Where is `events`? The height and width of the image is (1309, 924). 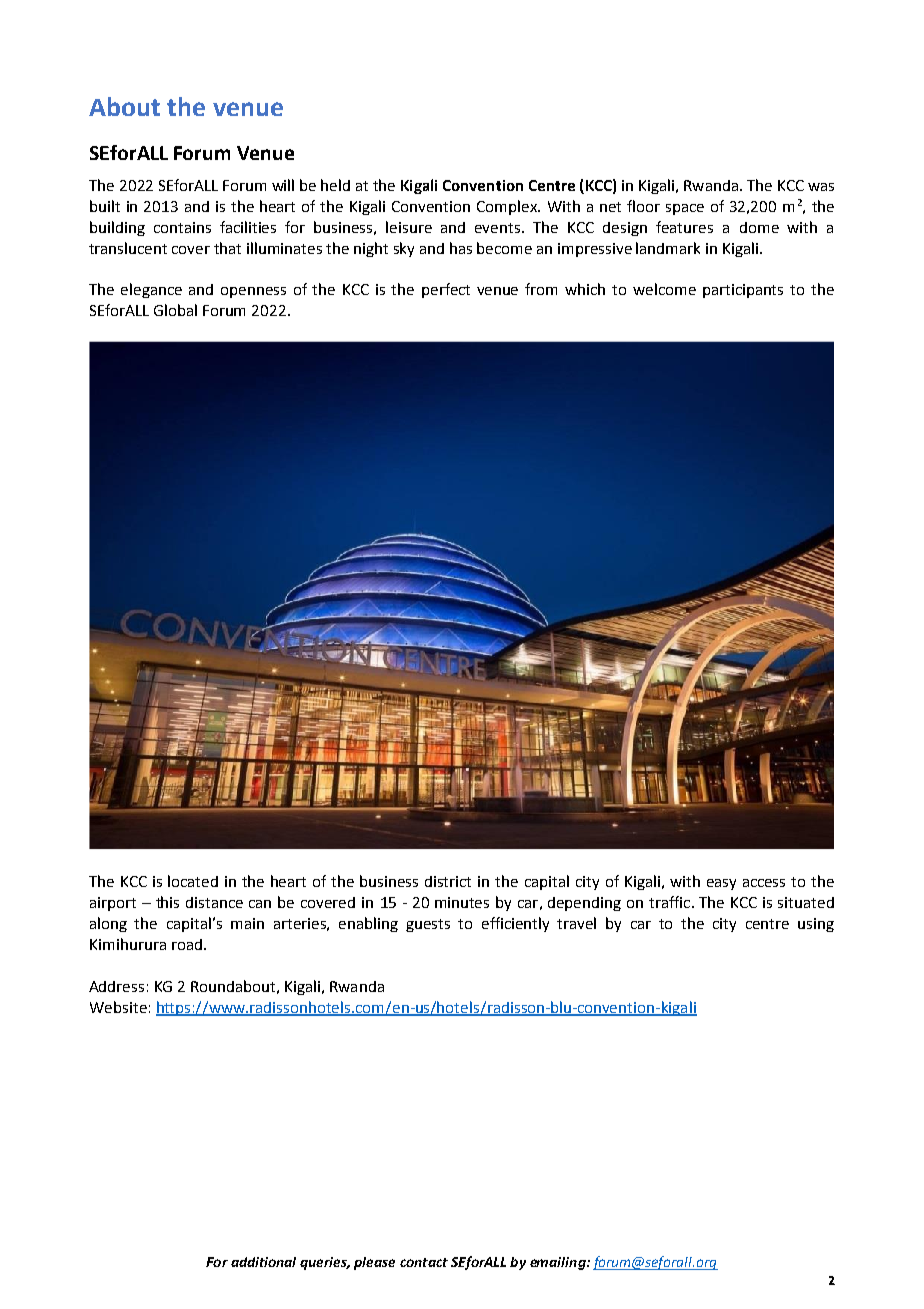
events is located at coordinates (499, 228).
